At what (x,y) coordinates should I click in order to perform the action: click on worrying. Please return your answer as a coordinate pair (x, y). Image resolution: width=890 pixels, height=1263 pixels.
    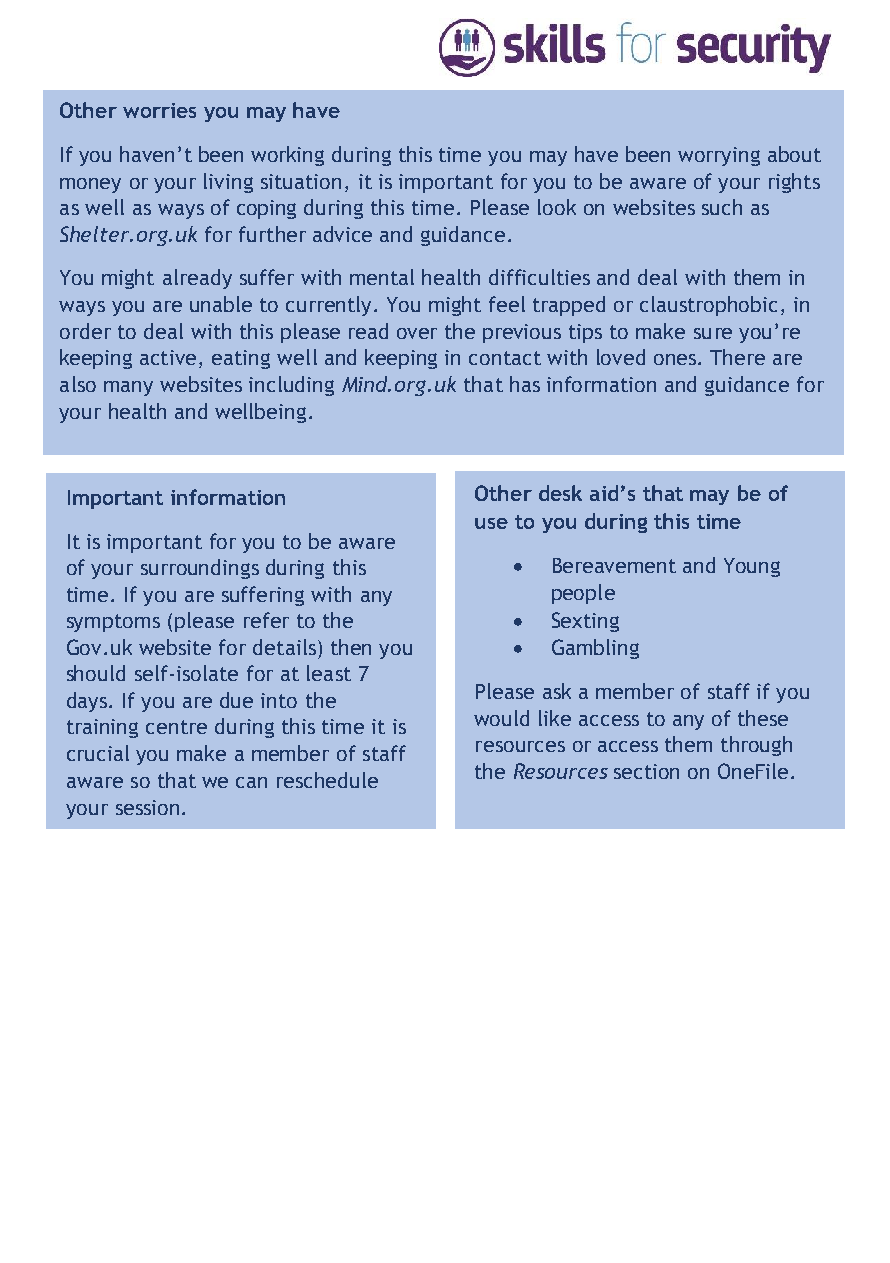
    Looking at the image, I should click on (719, 156).
